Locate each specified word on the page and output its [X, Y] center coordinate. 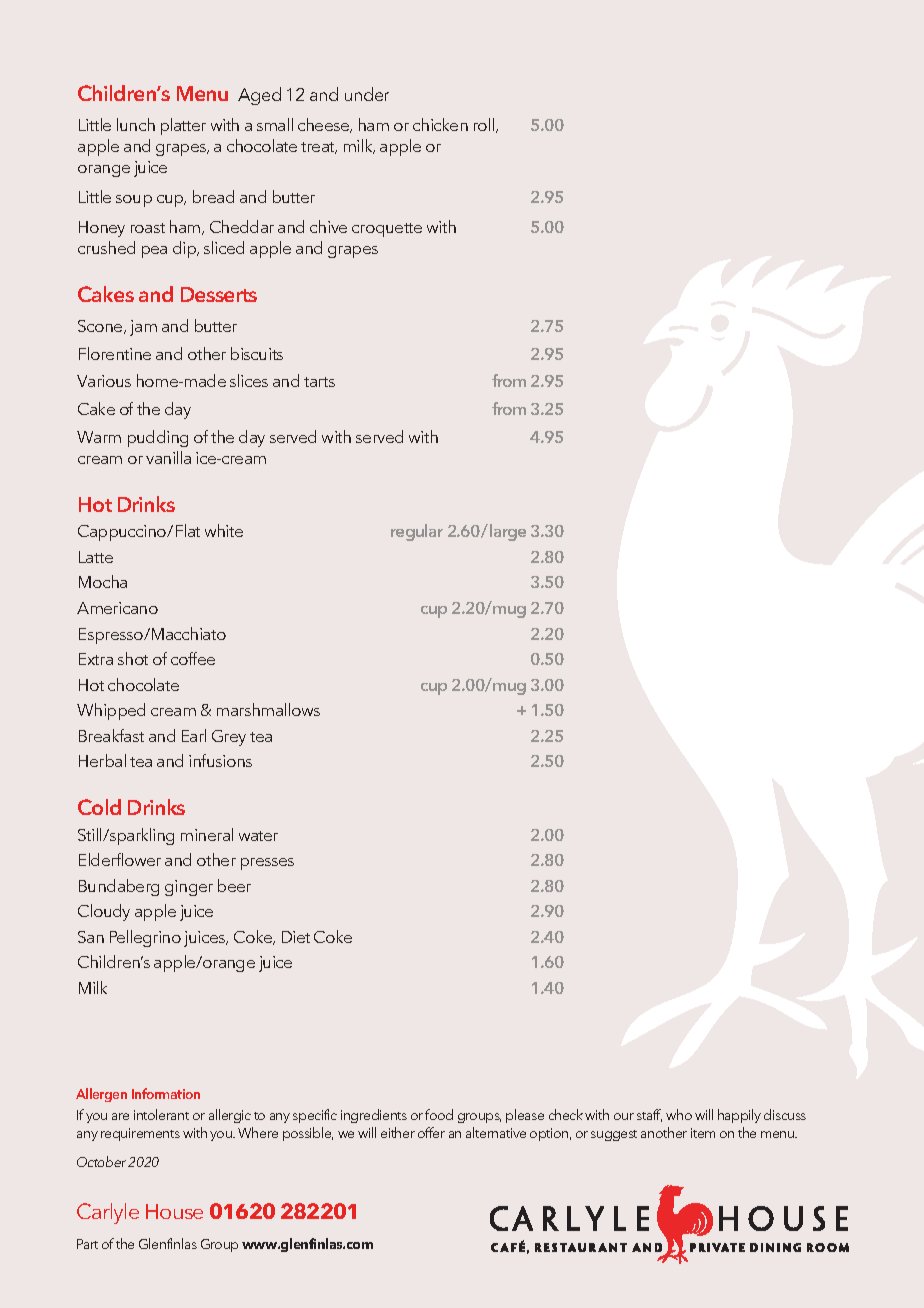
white [224, 530]
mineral [207, 834]
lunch [136, 124]
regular [417, 532]
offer [431, 1132]
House [174, 1211]
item [703, 1133]
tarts [319, 382]
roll [485, 125]
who [679, 1114]
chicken [440, 124]
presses [267, 864]
